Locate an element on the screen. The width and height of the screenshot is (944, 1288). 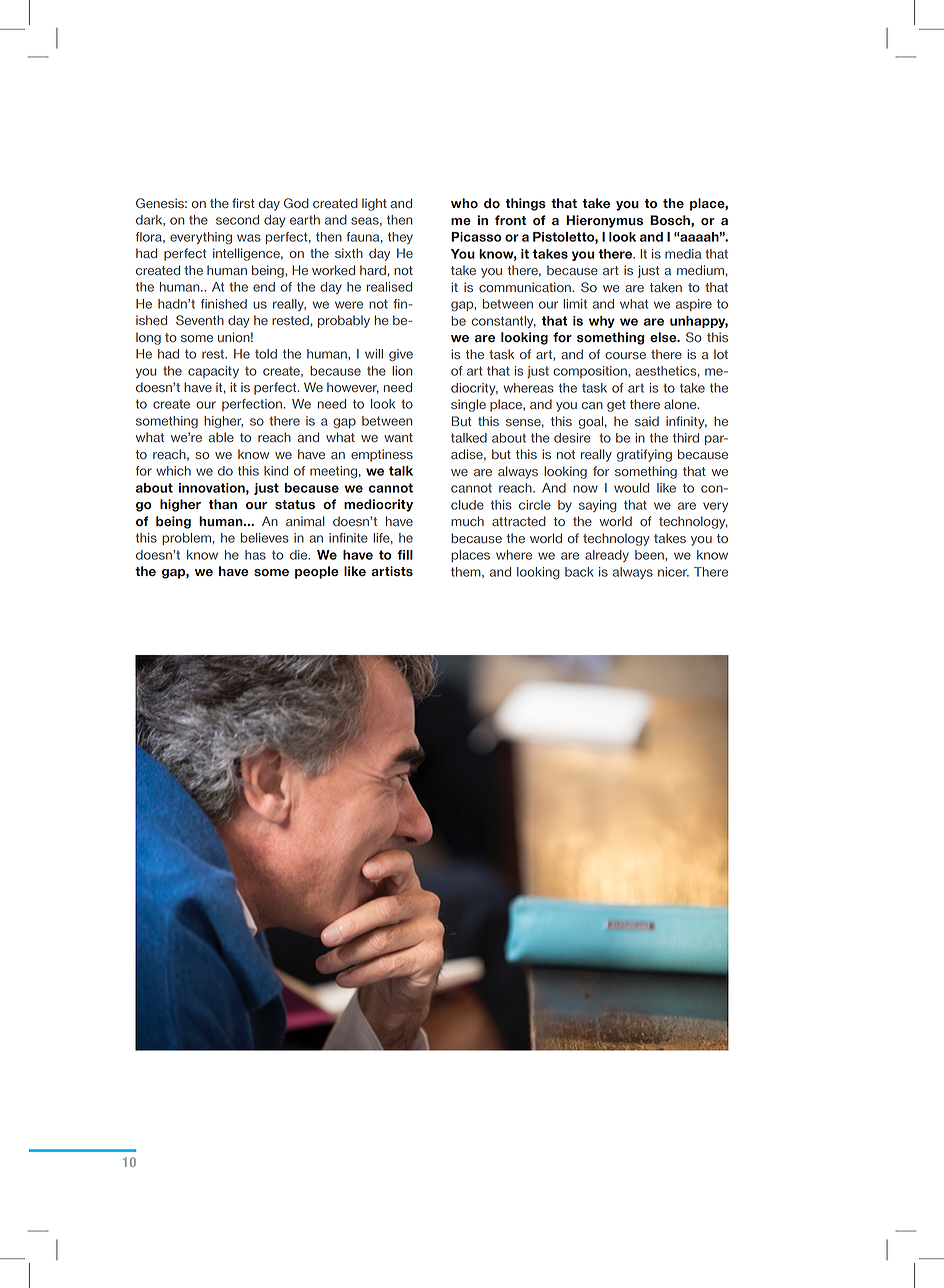
Hieronymus is located at coordinates (604, 221).
